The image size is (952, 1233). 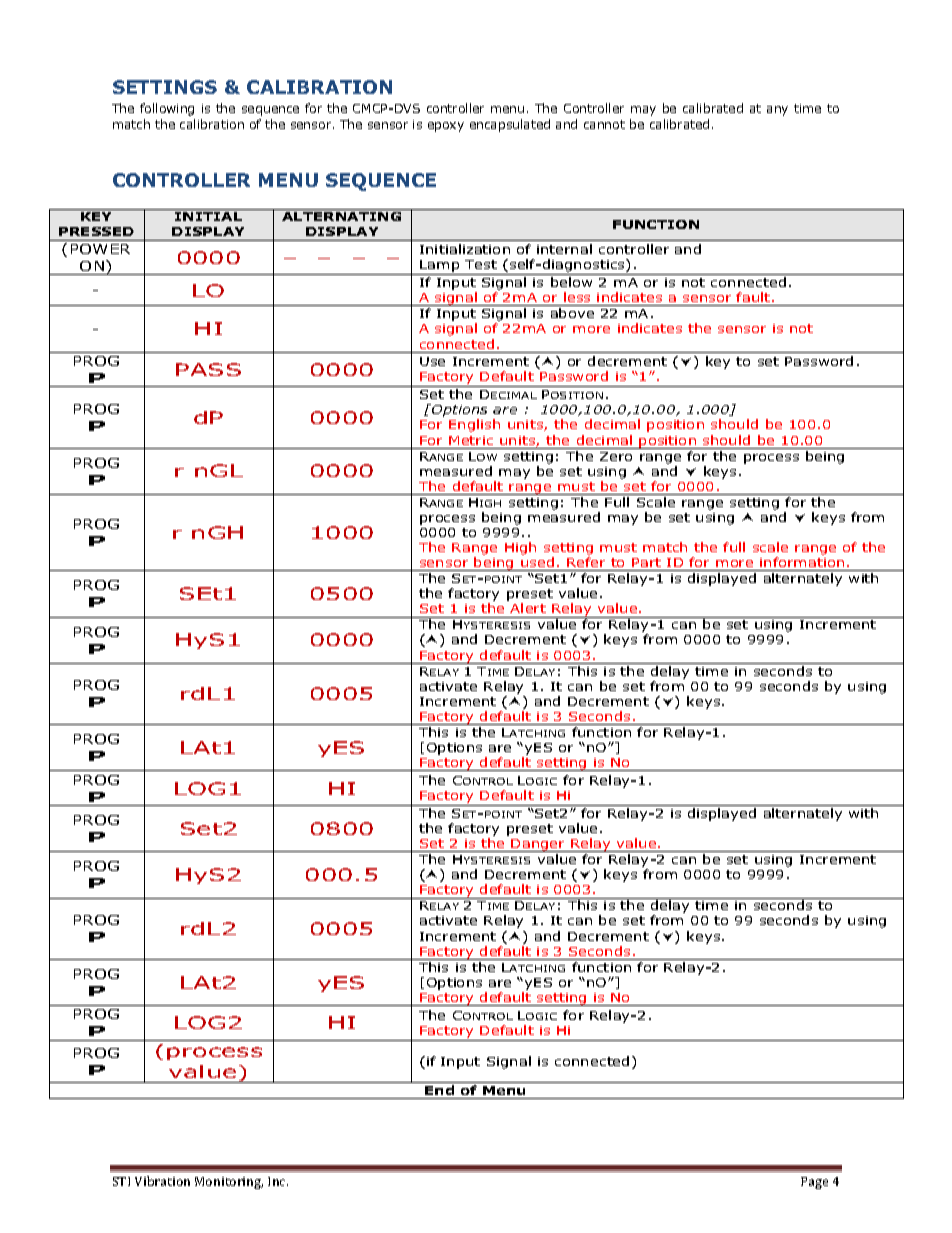 I want to click on any, so click(x=777, y=111).
